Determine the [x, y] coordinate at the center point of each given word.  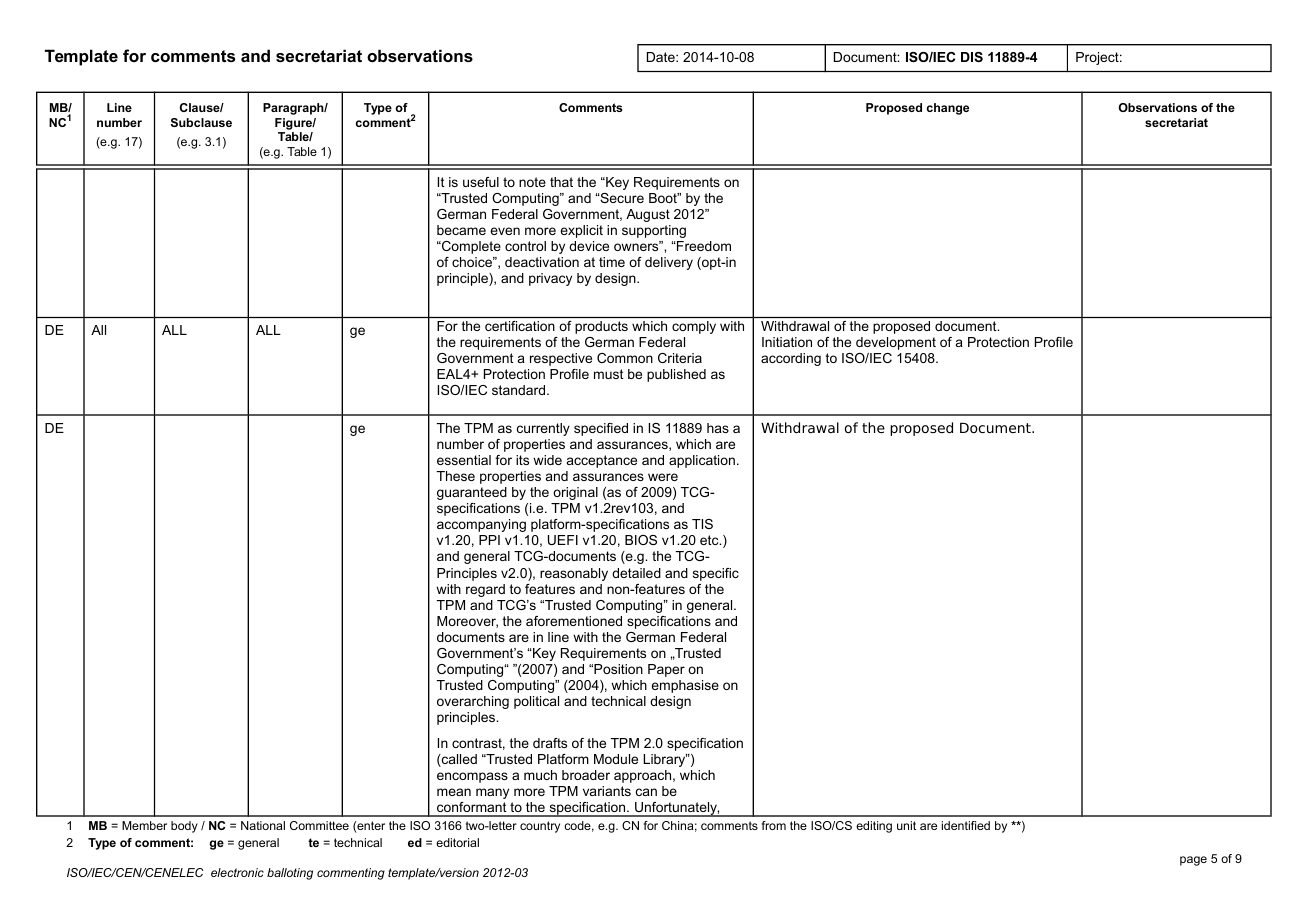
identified [966, 825]
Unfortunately [676, 809]
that [561, 182]
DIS [972, 57]
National [263, 825]
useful [481, 182]
